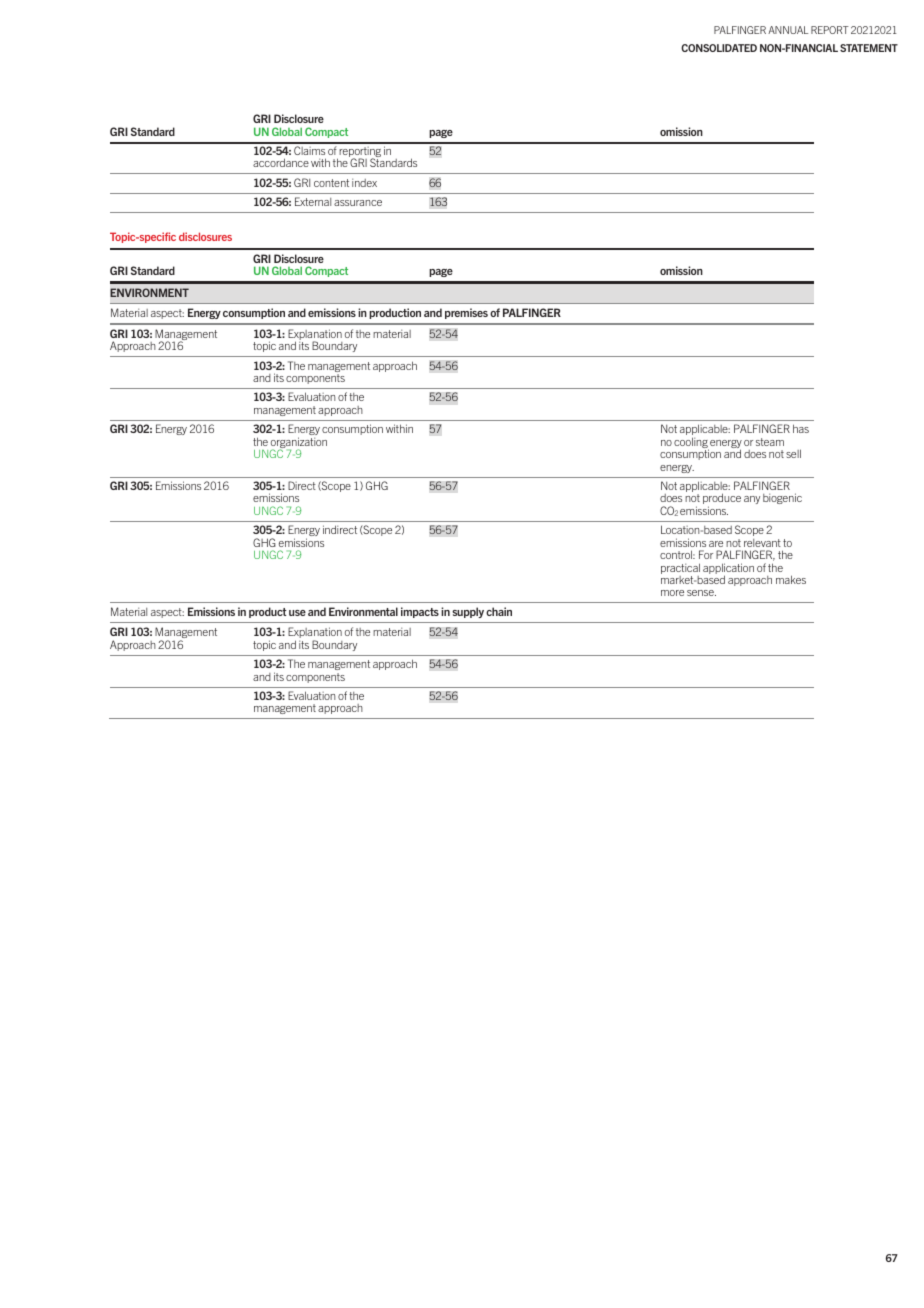  I want to click on accordance, so click(281, 162).
